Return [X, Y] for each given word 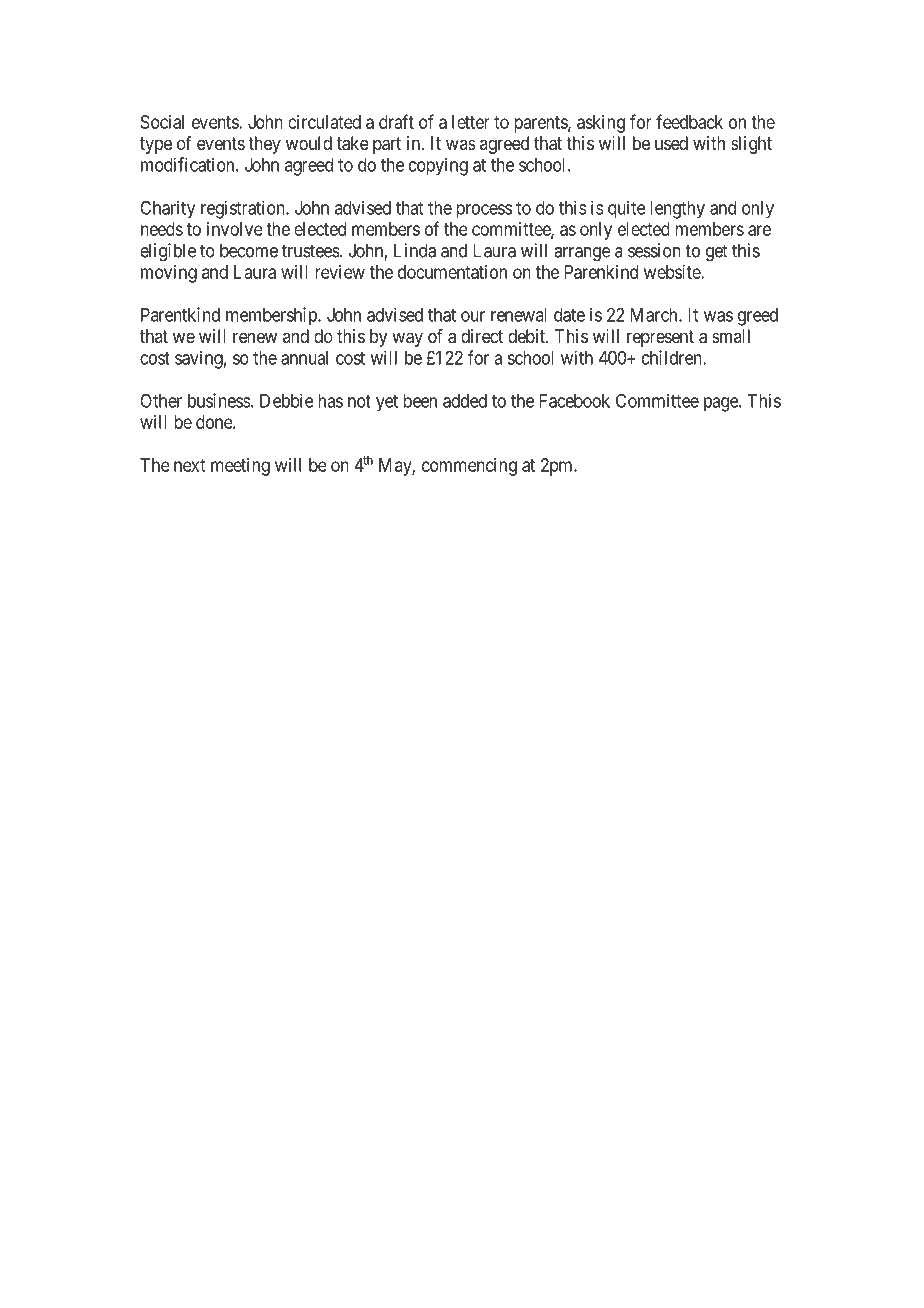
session [654, 250]
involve [235, 229]
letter [471, 122]
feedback [689, 121]
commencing [469, 467]
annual [304, 358]
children [673, 357]
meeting [240, 467]
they [264, 145]
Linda [415, 250]
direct [482, 336]
